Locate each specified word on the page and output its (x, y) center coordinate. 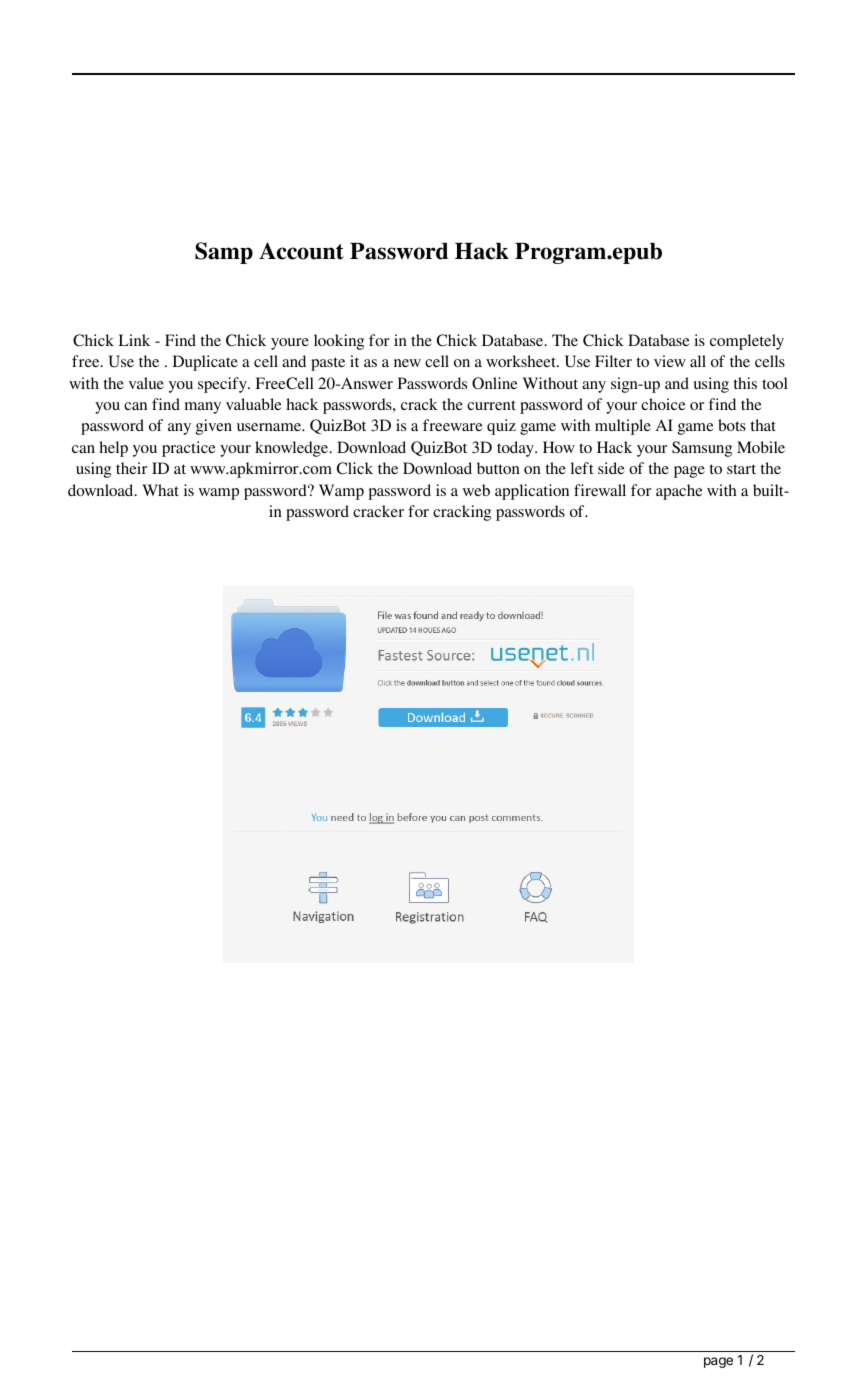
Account (301, 251)
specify (223, 385)
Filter (613, 361)
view (670, 361)
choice (663, 404)
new (407, 363)
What (160, 490)
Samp (224, 253)
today (516, 449)
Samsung (702, 449)
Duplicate (205, 363)
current (491, 405)
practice (189, 449)
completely (747, 342)
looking (339, 342)
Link (134, 340)
